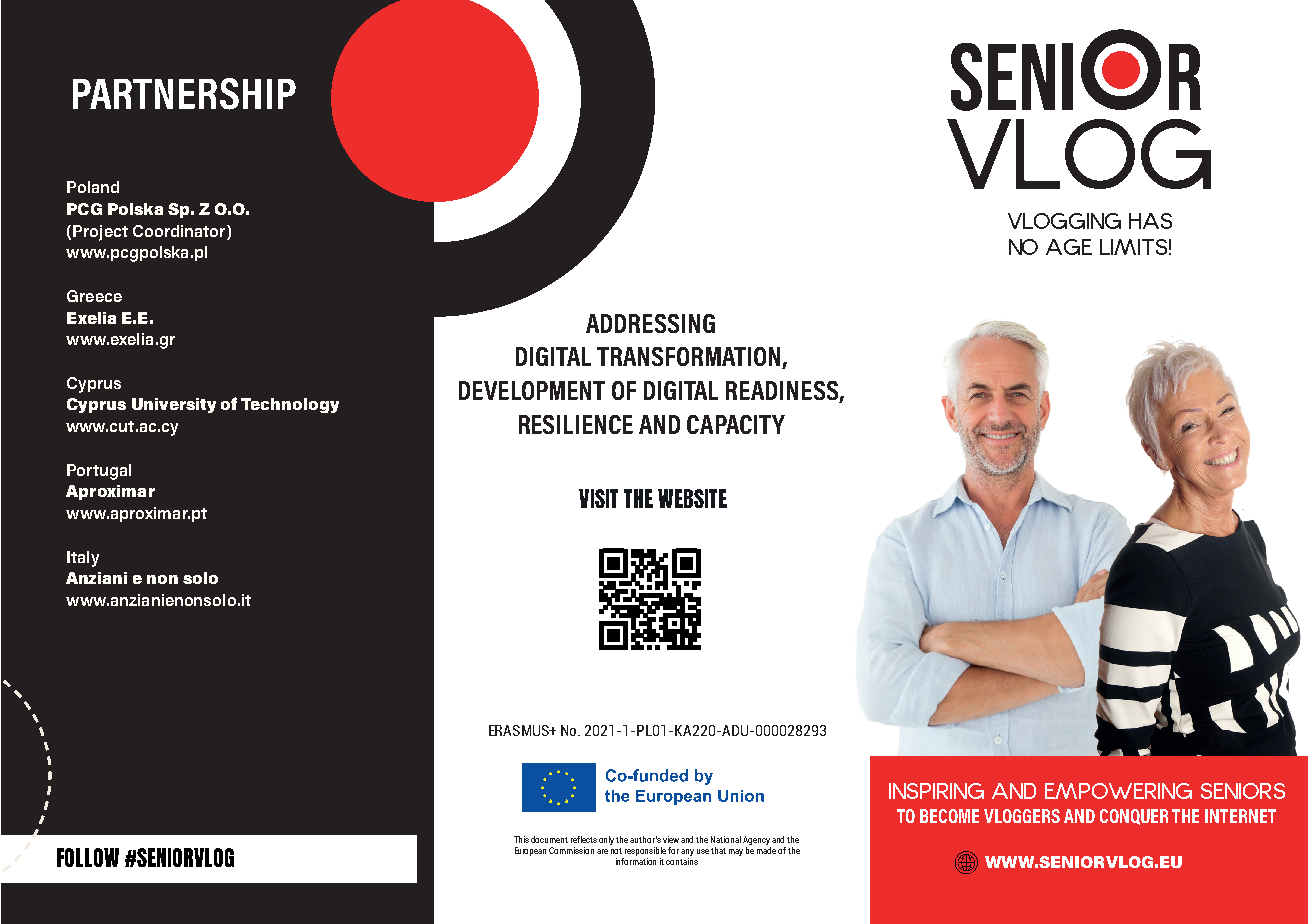 This screenshot has height=924, width=1308. Describe the element at coordinates (1134, 817) in the screenshot. I see `CONQUER` at that location.
